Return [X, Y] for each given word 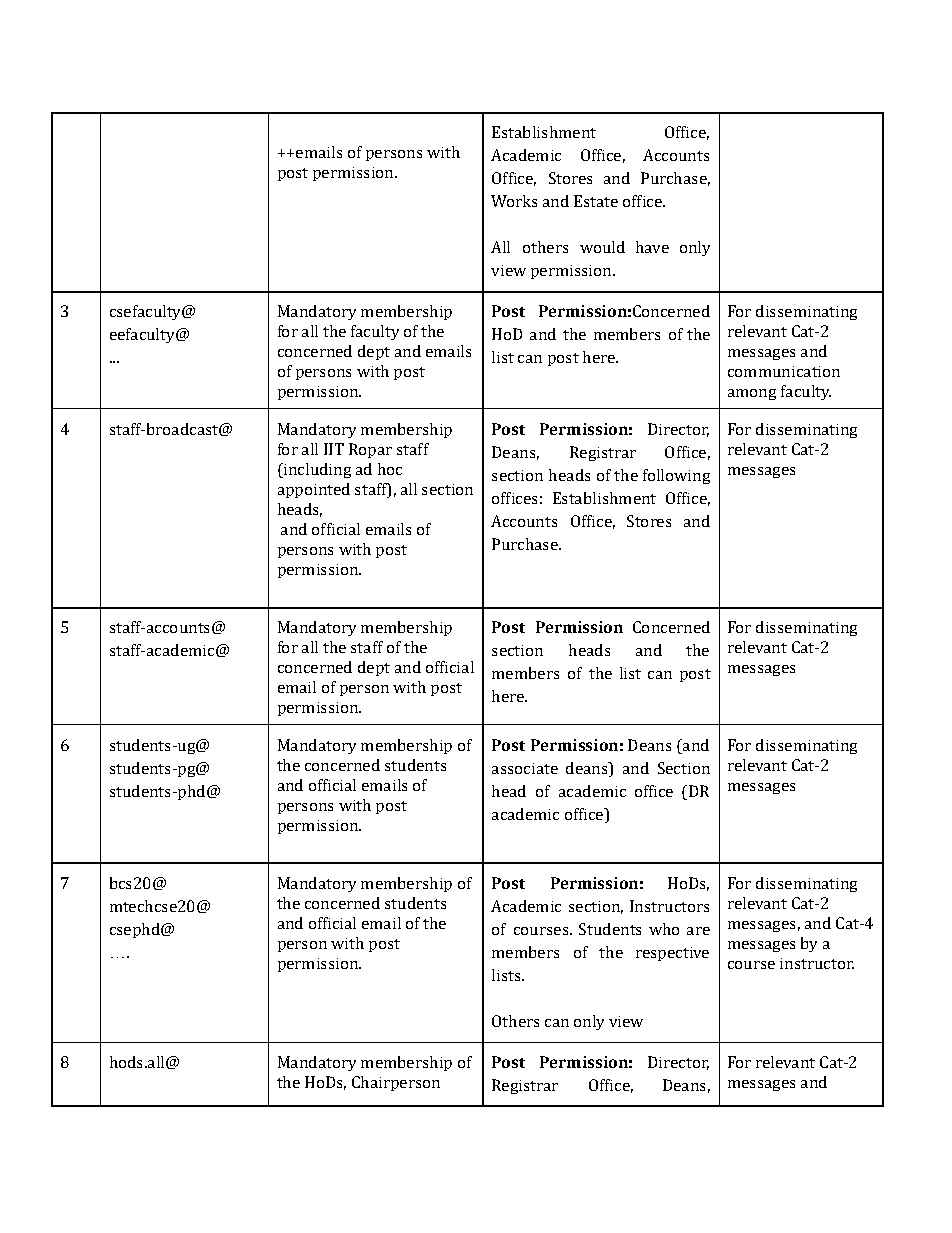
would [602, 247]
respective [672, 954]
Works [514, 201]
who [664, 929]
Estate [596, 201]
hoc [390, 469]
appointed [314, 490]
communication [784, 371]
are [698, 931]
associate [525, 768]
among [752, 394]
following [676, 476]
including [316, 470]
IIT [334, 449]
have [652, 247]
